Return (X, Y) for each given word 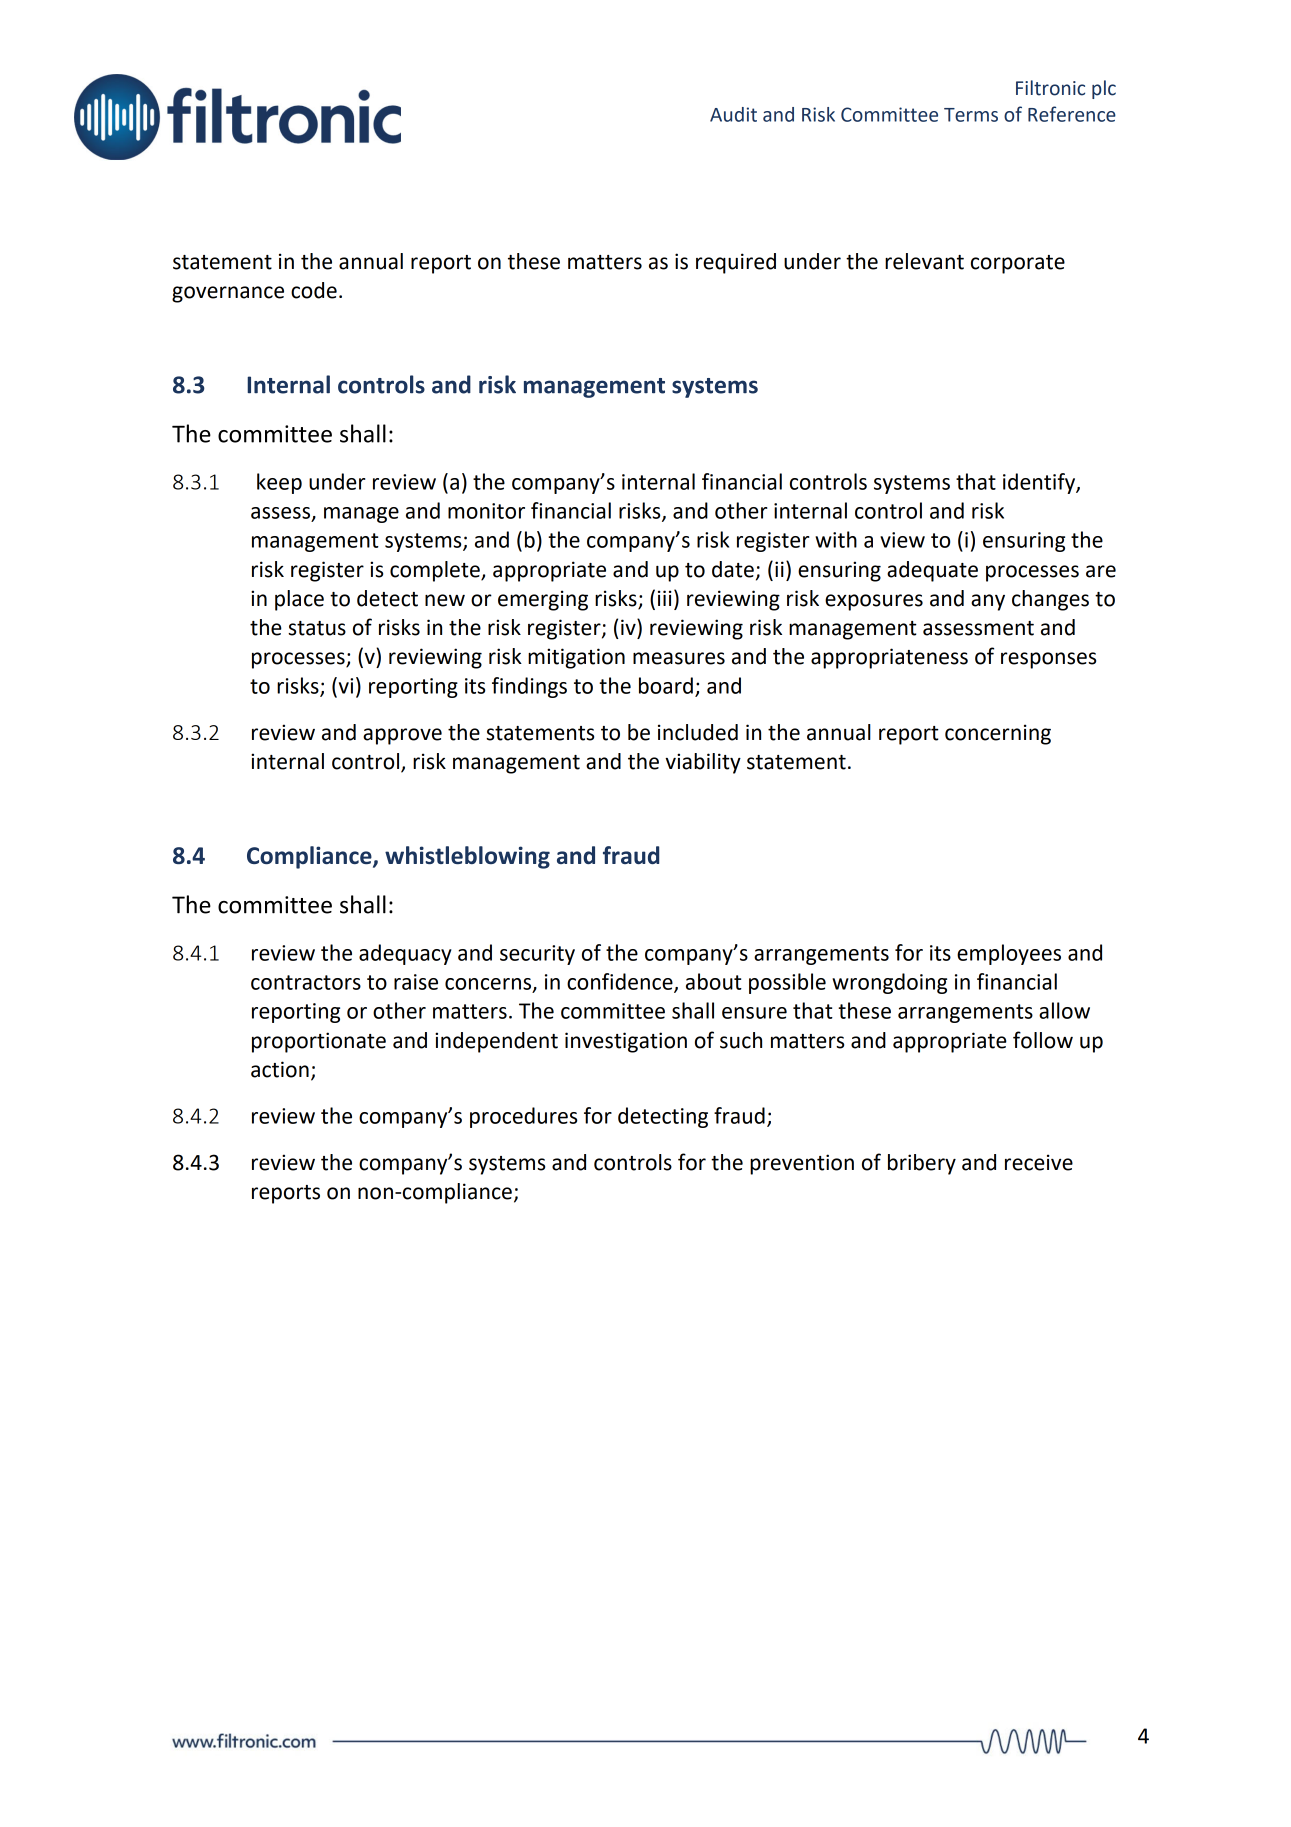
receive (1039, 1162)
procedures (523, 1117)
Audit (733, 114)
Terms (971, 115)
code (314, 290)
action (280, 1069)
